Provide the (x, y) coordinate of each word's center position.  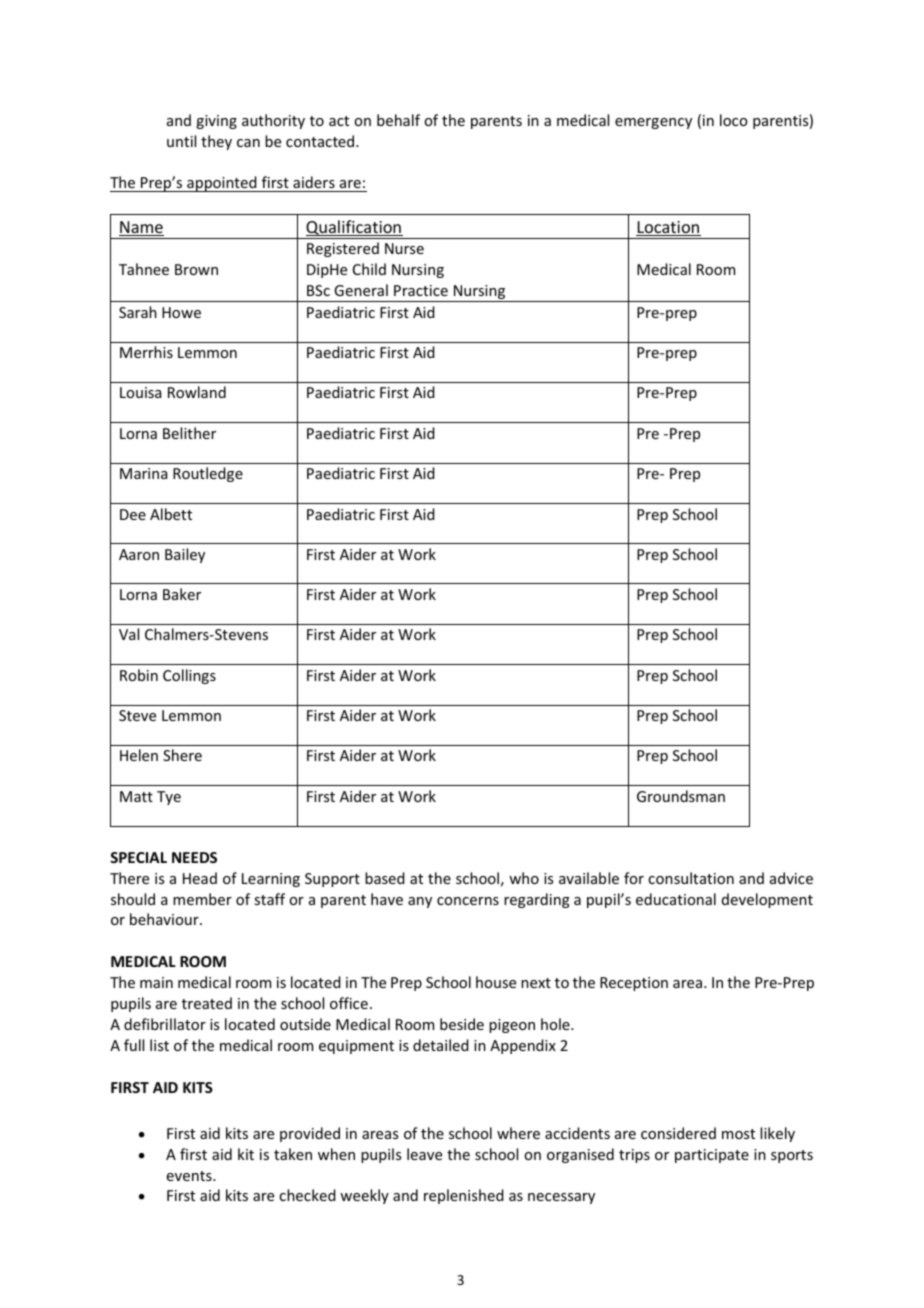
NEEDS (194, 857)
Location (668, 228)
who (524, 878)
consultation (691, 878)
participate (712, 1156)
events (190, 1176)
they (216, 142)
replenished (464, 1196)
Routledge (208, 474)
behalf (398, 120)
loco (733, 120)
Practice (421, 290)
